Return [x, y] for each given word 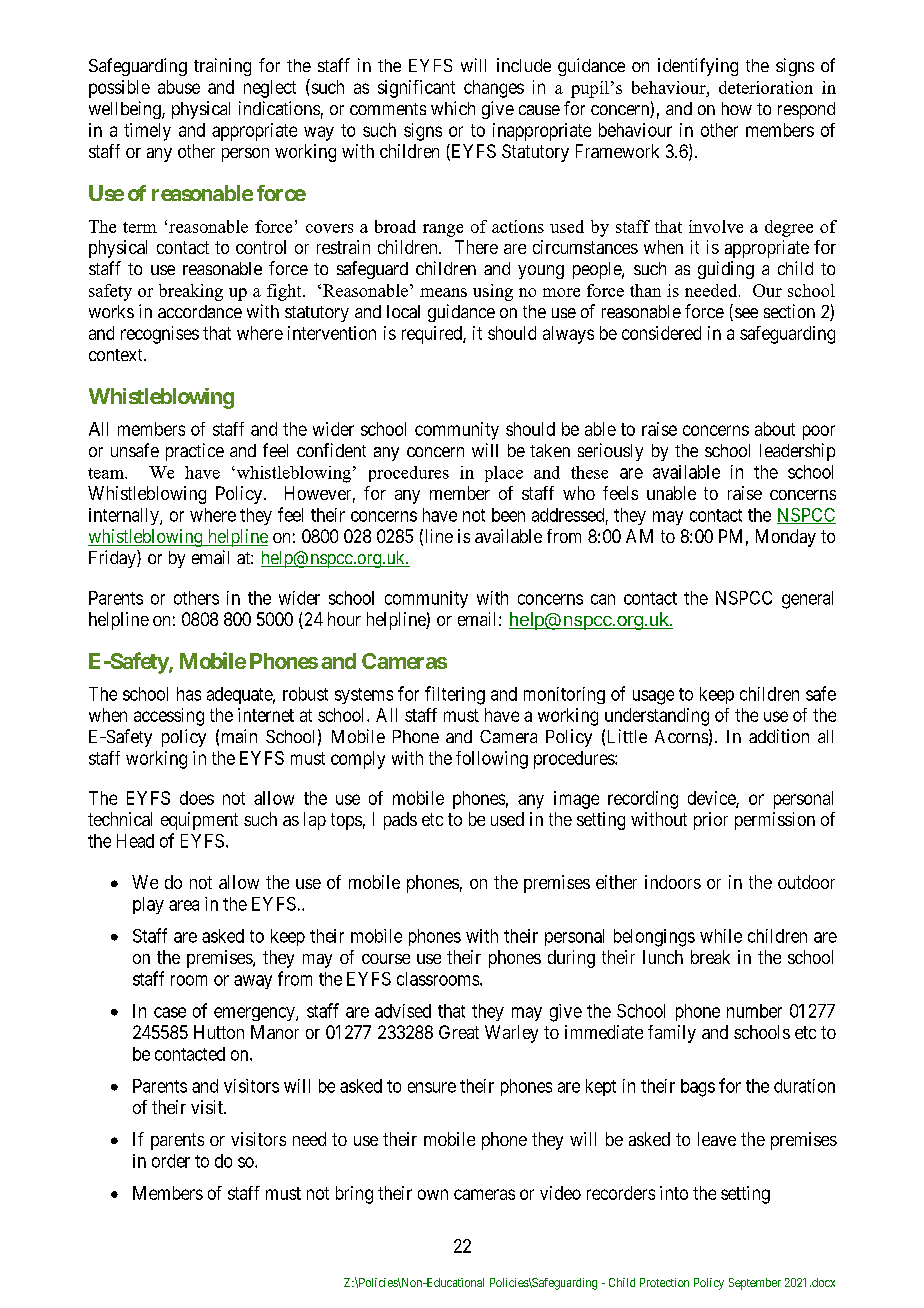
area [184, 905]
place [504, 474]
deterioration [766, 87]
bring [354, 1195]
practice [195, 452]
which [453, 108]
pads [400, 821]
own [433, 1194]
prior [711, 821]
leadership [797, 452]
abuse [179, 87]
